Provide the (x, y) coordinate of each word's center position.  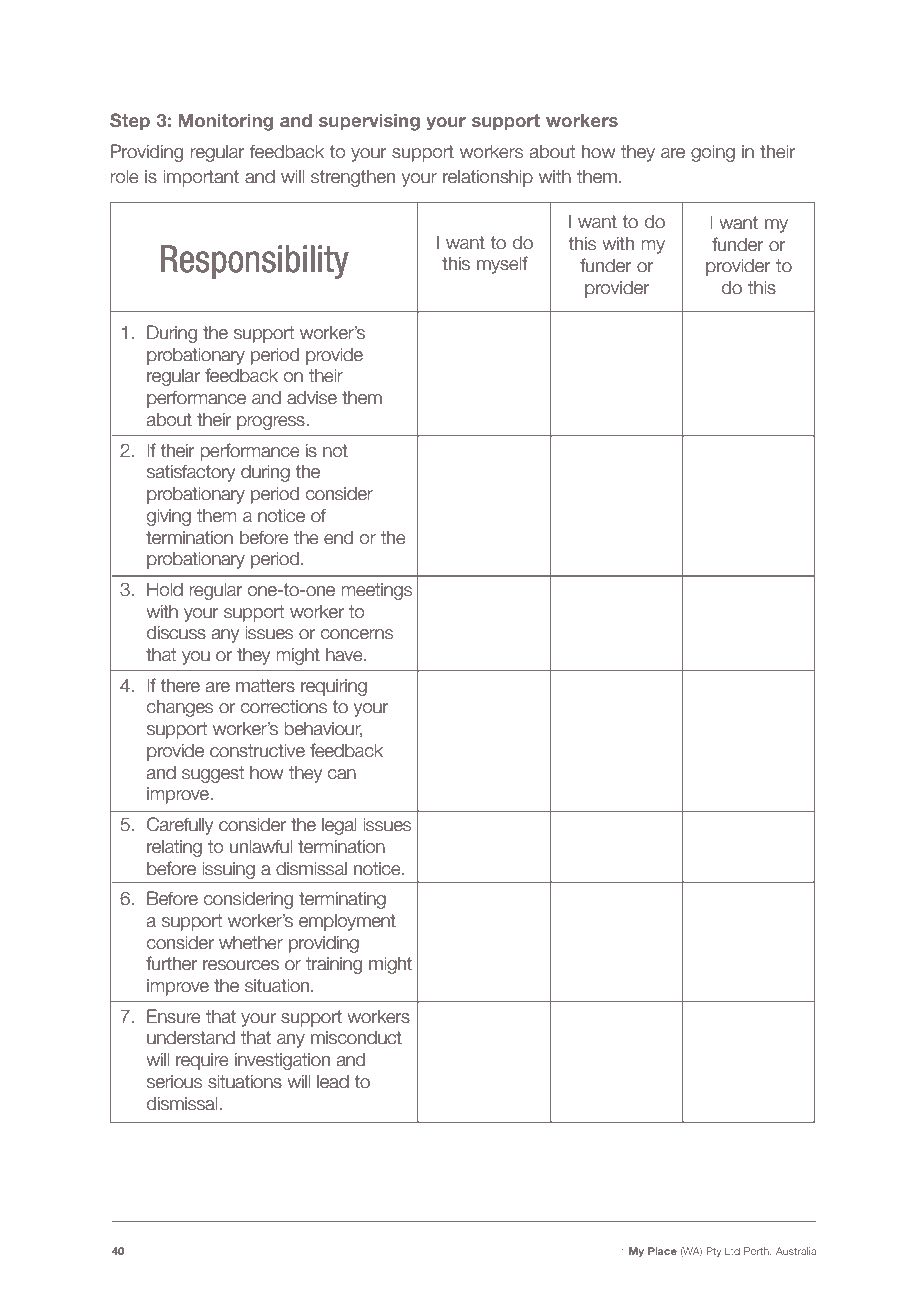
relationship (488, 178)
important (201, 178)
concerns (357, 634)
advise (312, 397)
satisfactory (191, 473)
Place (662, 1251)
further (171, 963)
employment (347, 922)
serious (174, 1081)
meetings (376, 591)
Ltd (732, 1251)
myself (502, 265)
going (713, 153)
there (180, 685)
